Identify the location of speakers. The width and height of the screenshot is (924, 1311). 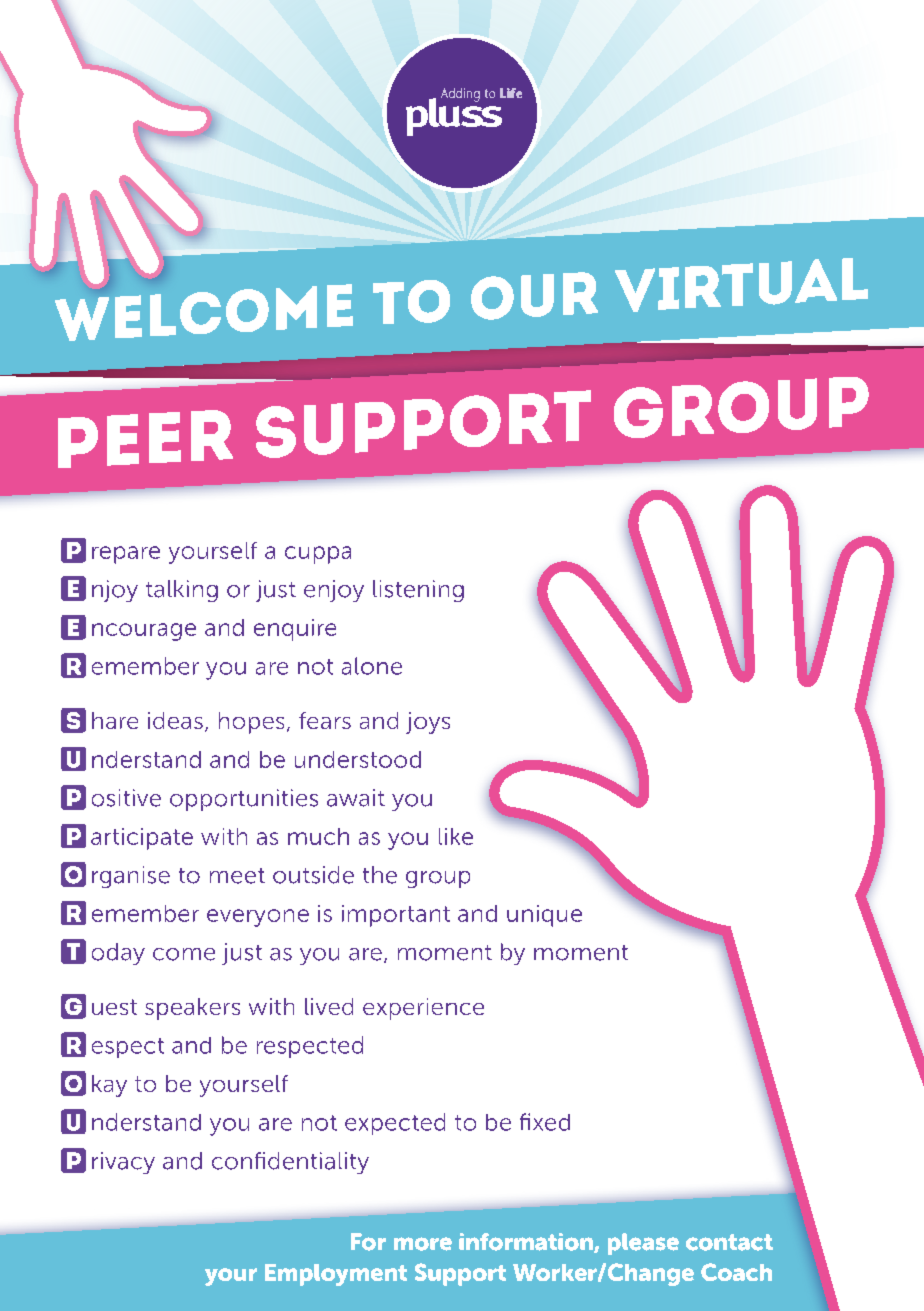
(192, 1009).
